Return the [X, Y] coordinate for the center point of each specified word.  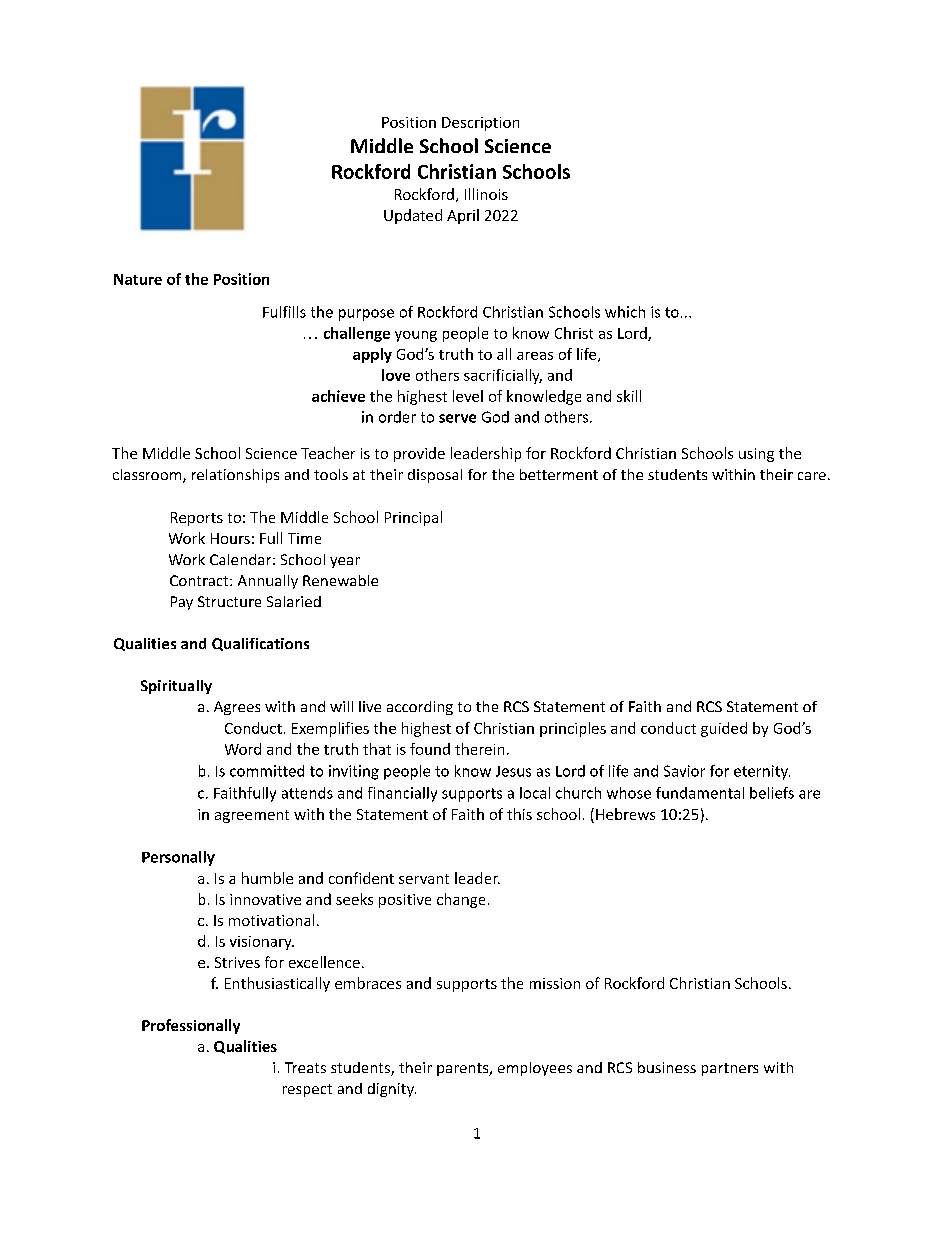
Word [243, 749]
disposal [435, 476]
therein [479, 749]
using [756, 455]
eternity [762, 772]
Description [480, 124]
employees [535, 1069]
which [625, 312]
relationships [235, 476]
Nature [138, 279]
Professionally [191, 1026]
